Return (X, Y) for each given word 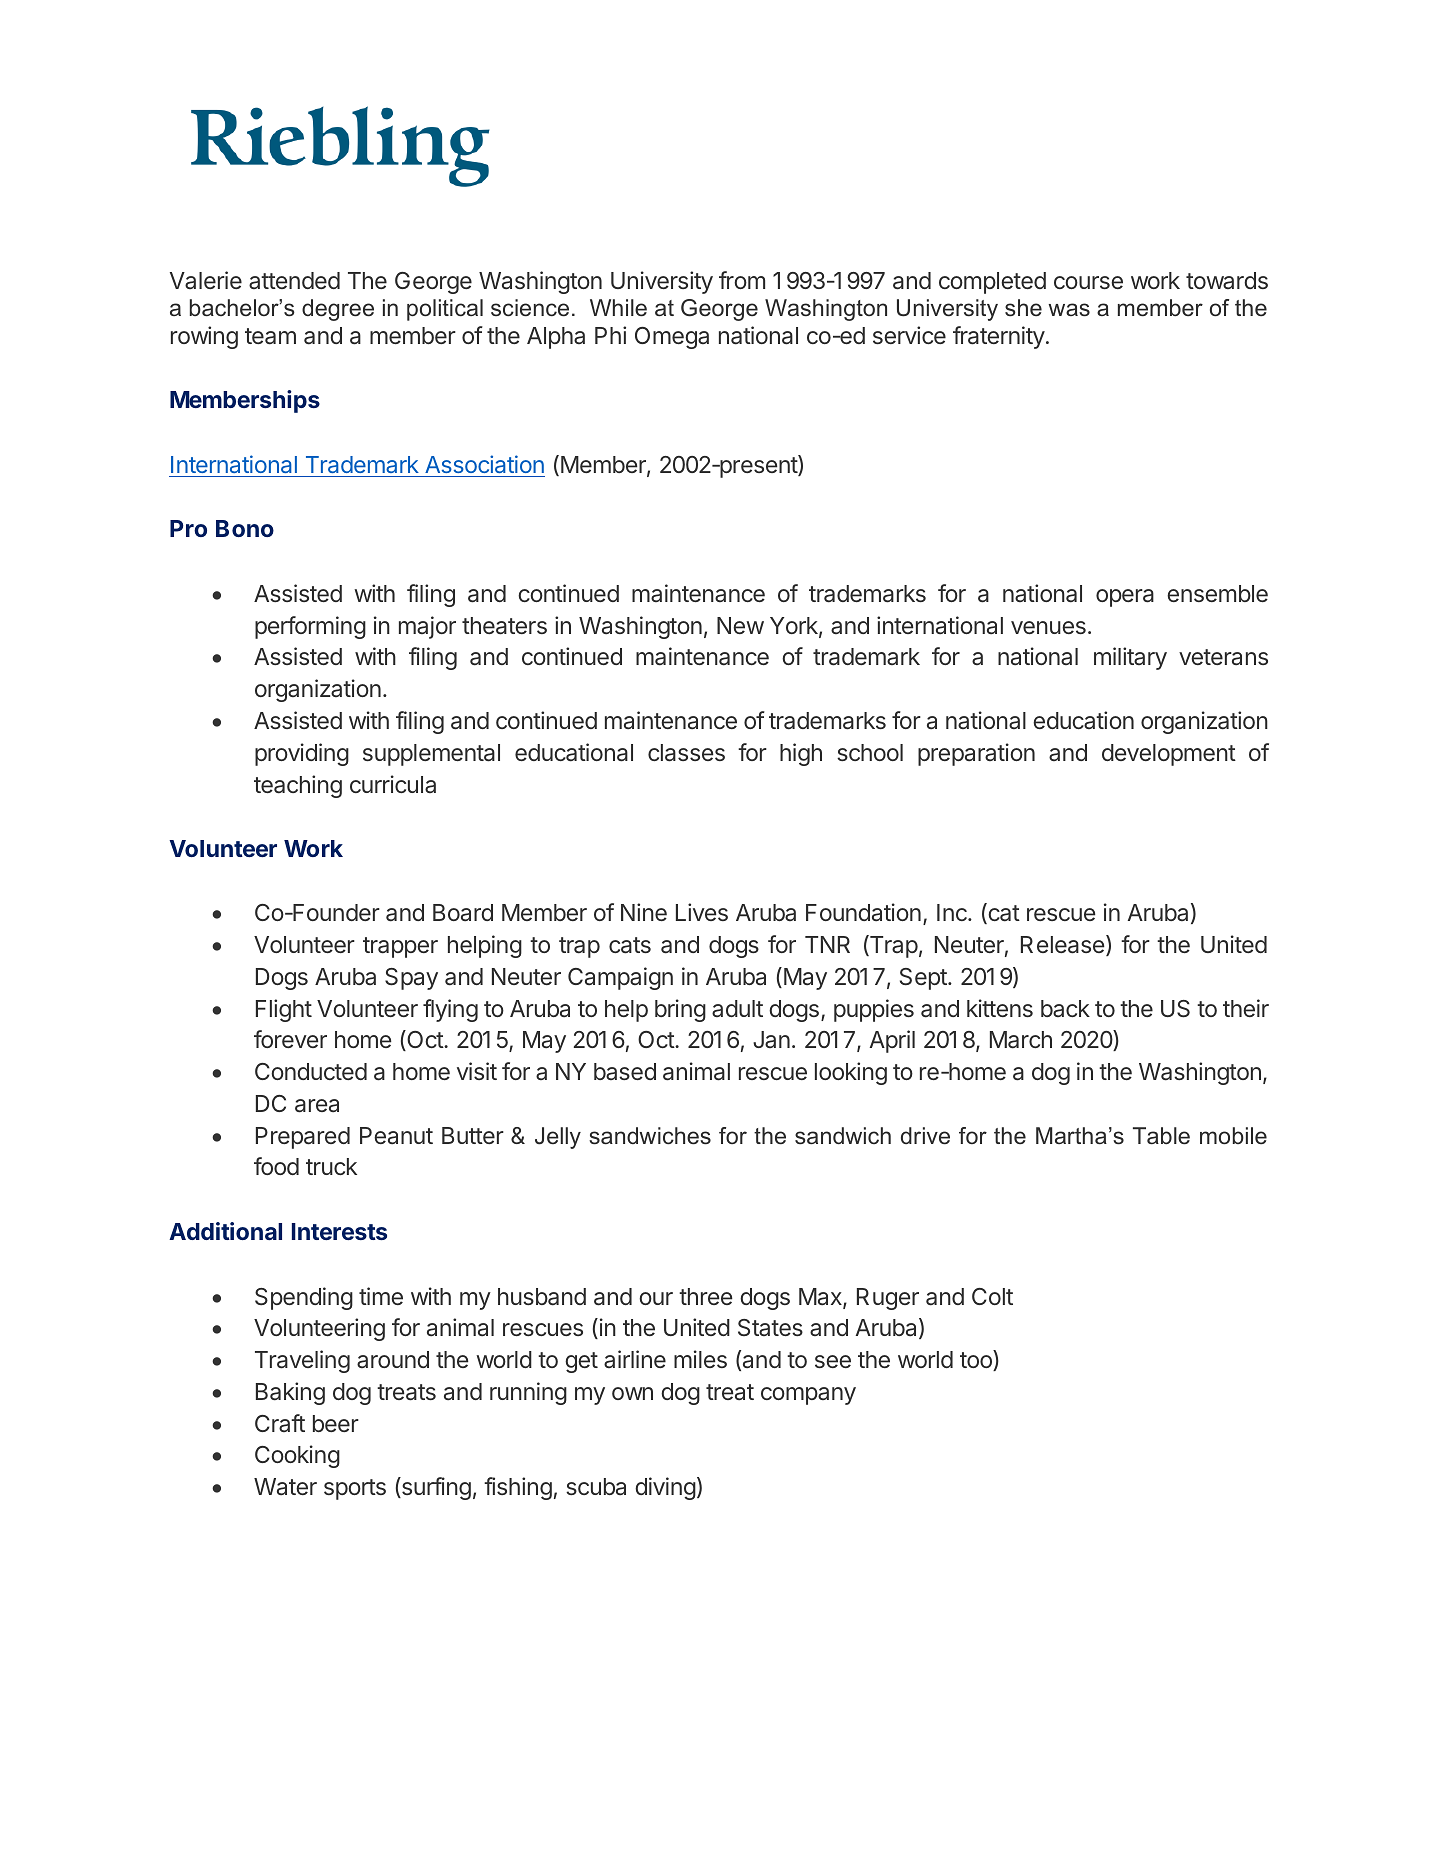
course (1088, 282)
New (740, 625)
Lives (702, 912)
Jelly (558, 1138)
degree (338, 310)
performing (310, 627)
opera (1125, 598)
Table (1161, 1136)
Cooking (297, 1456)
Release (1063, 945)
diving (665, 1488)
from (742, 280)
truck (331, 1166)
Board (463, 913)
